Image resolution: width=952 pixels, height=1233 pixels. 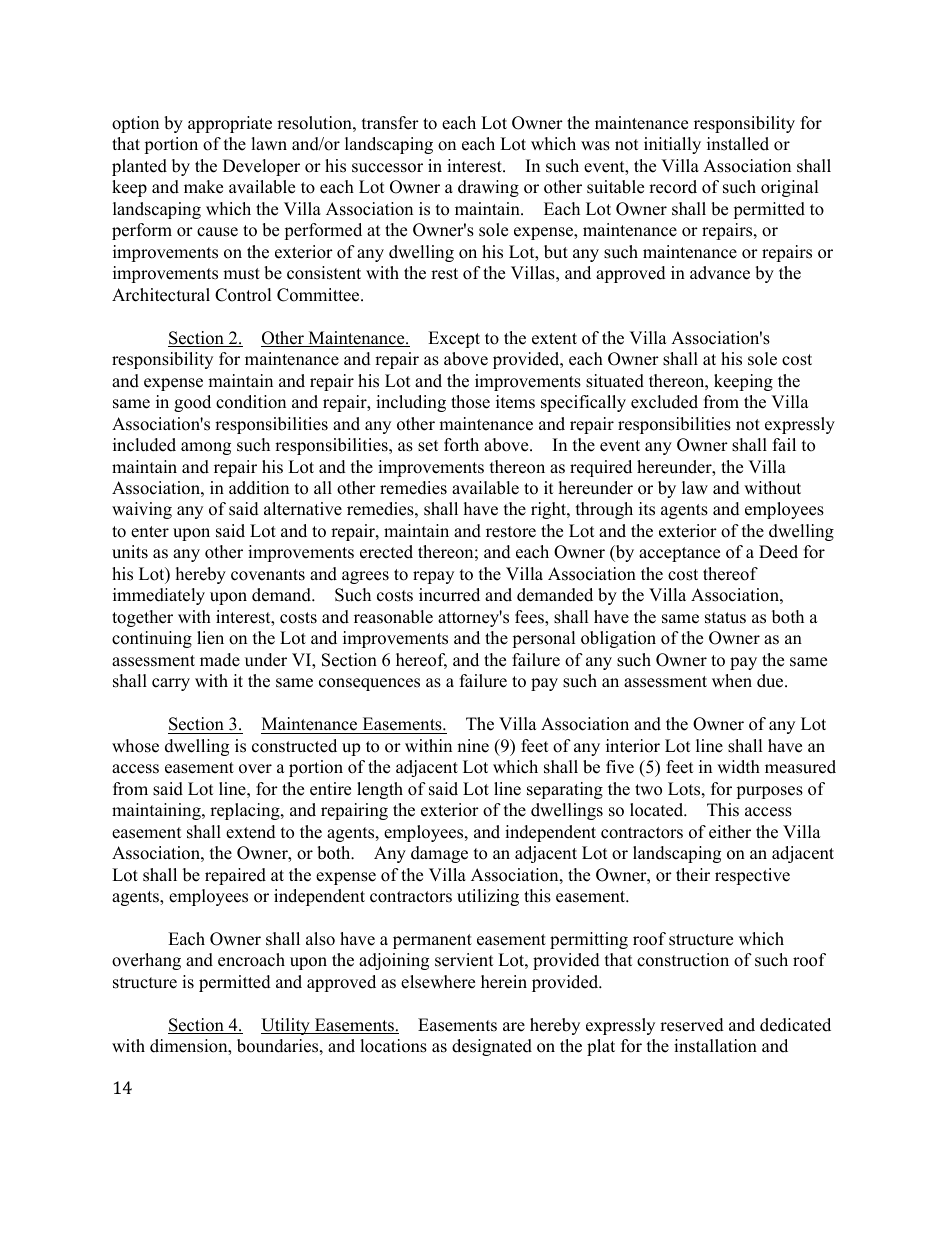 I want to click on replacing, so click(x=246, y=811).
